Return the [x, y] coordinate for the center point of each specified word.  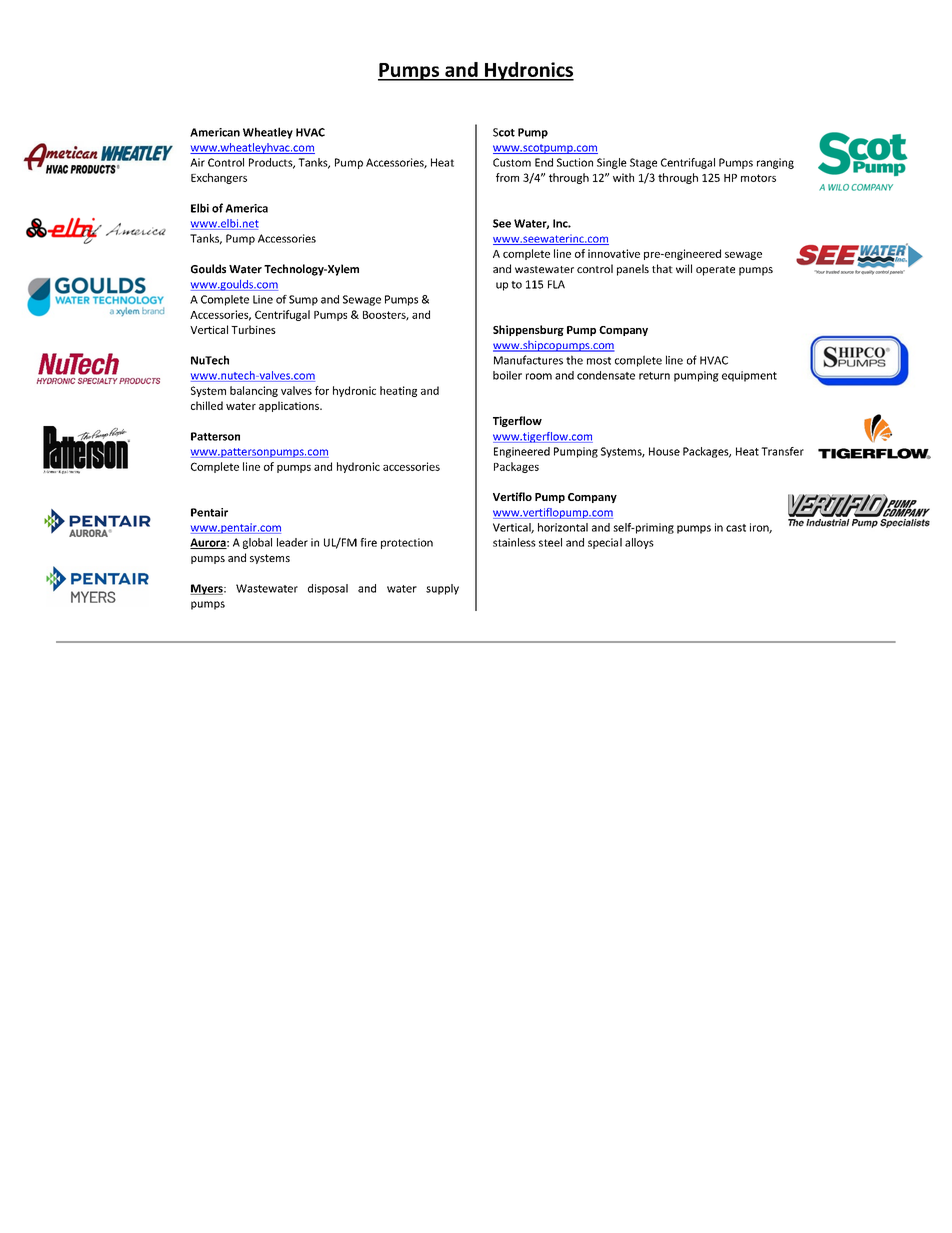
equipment [749, 376]
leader [292, 542]
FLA [556, 284]
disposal [328, 589]
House [664, 451]
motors [758, 178]
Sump [303, 300]
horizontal [563, 527]
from [507, 177]
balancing [254, 391]
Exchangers [219, 178]
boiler [507, 375]
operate [715, 271]
